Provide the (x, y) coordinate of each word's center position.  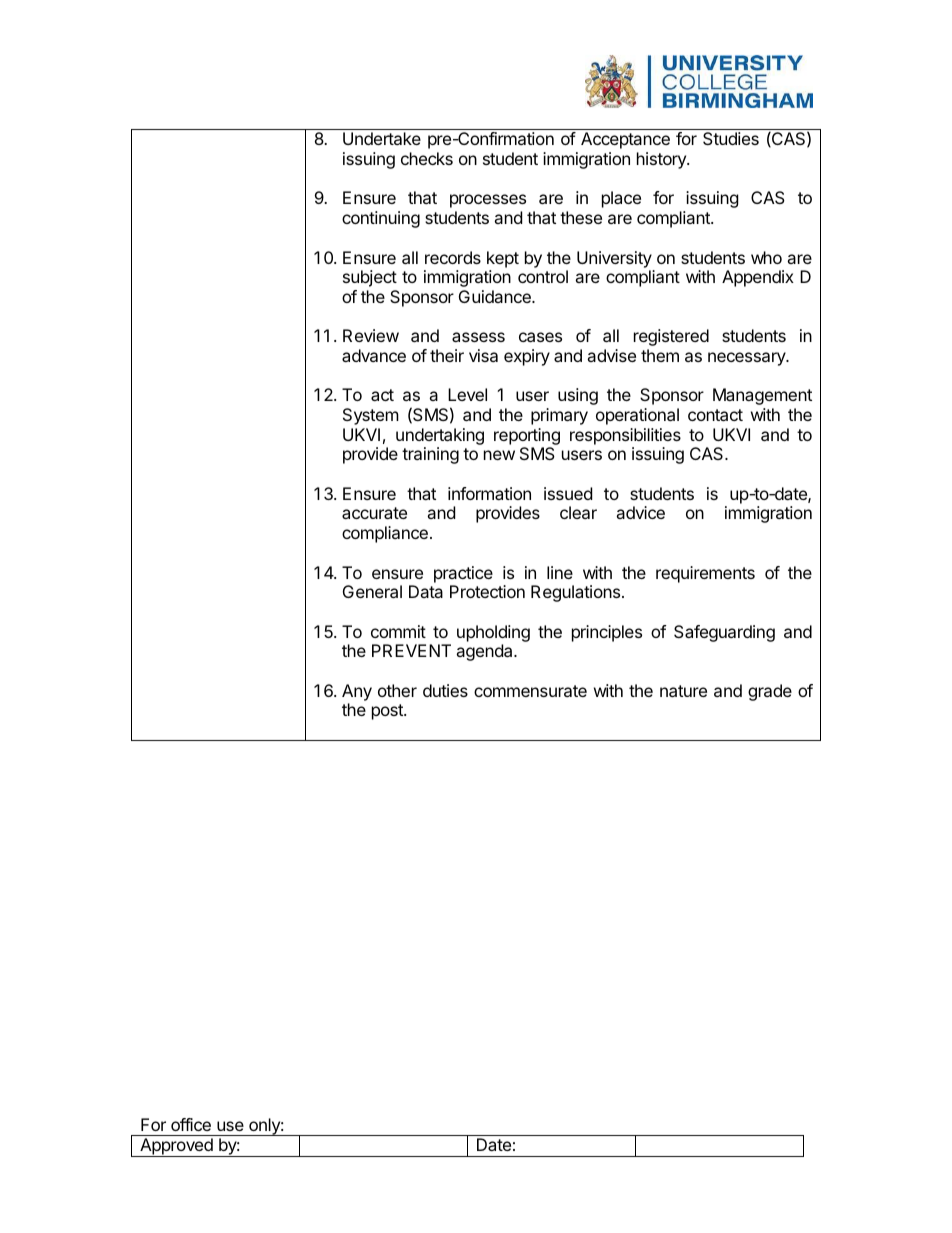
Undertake (382, 138)
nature (683, 691)
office (191, 1124)
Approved (176, 1147)
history (662, 160)
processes (488, 201)
